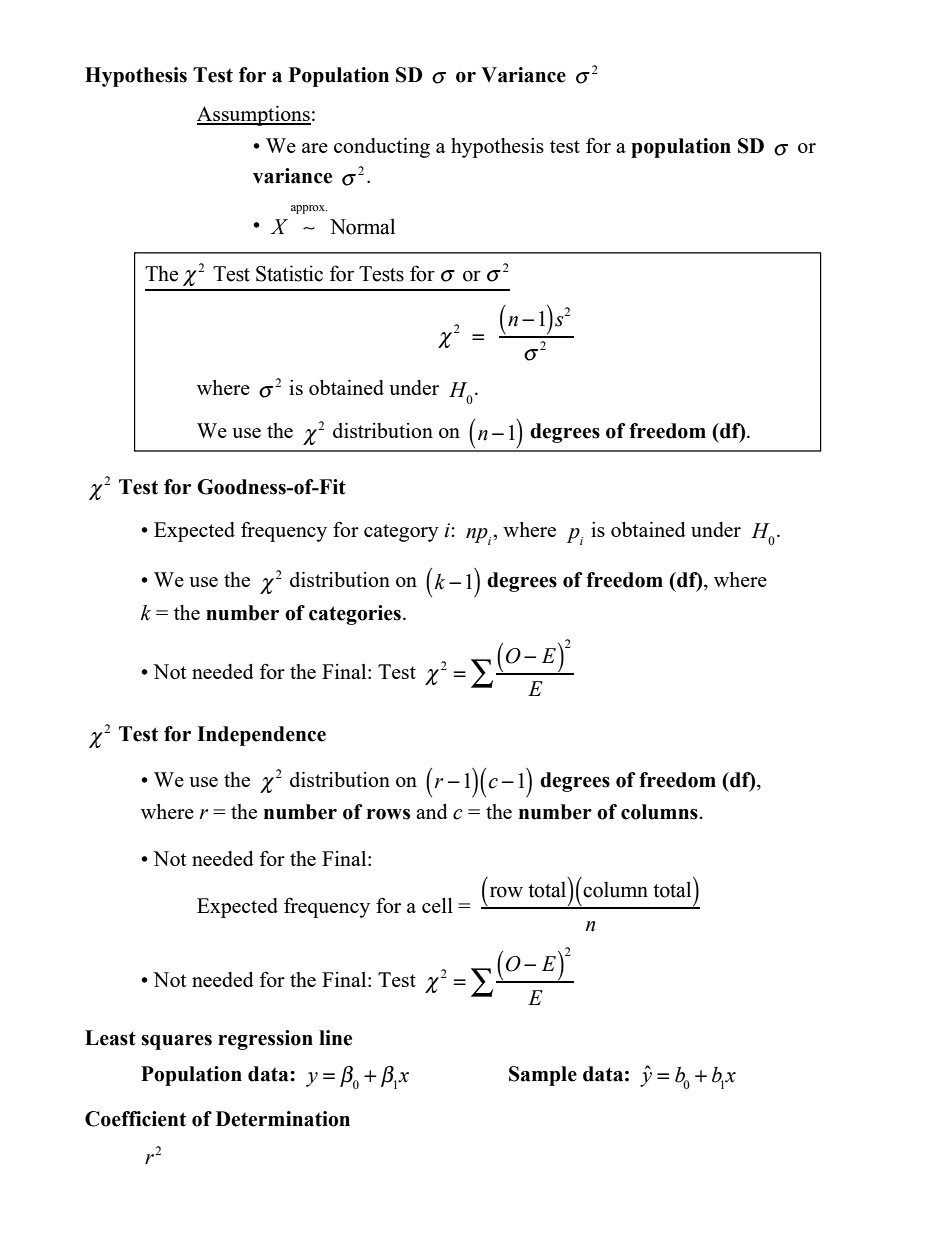  Describe the element at coordinates (401, 533) in the screenshot. I see `category` at that location.
